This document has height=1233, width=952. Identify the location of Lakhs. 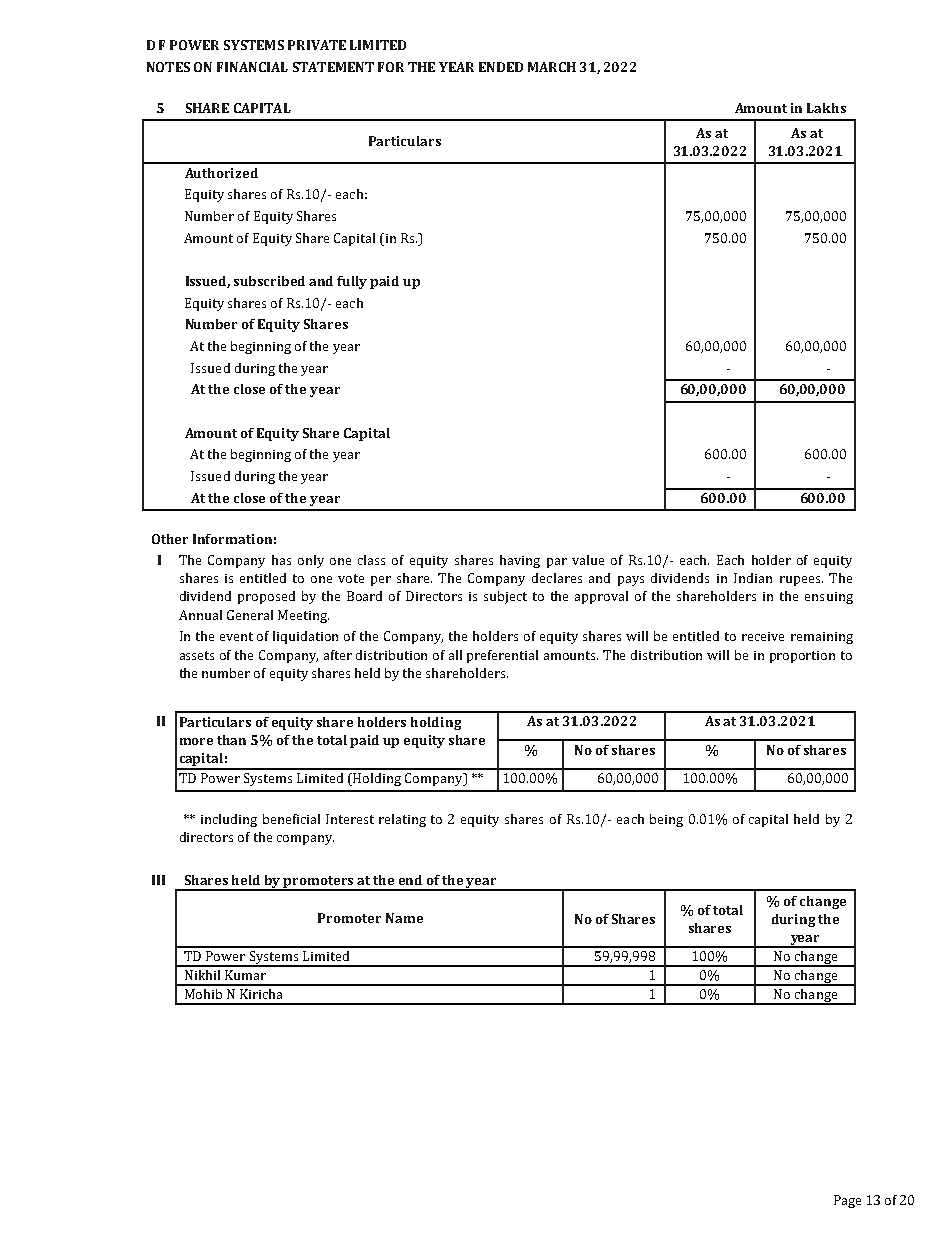
(826, 108).
